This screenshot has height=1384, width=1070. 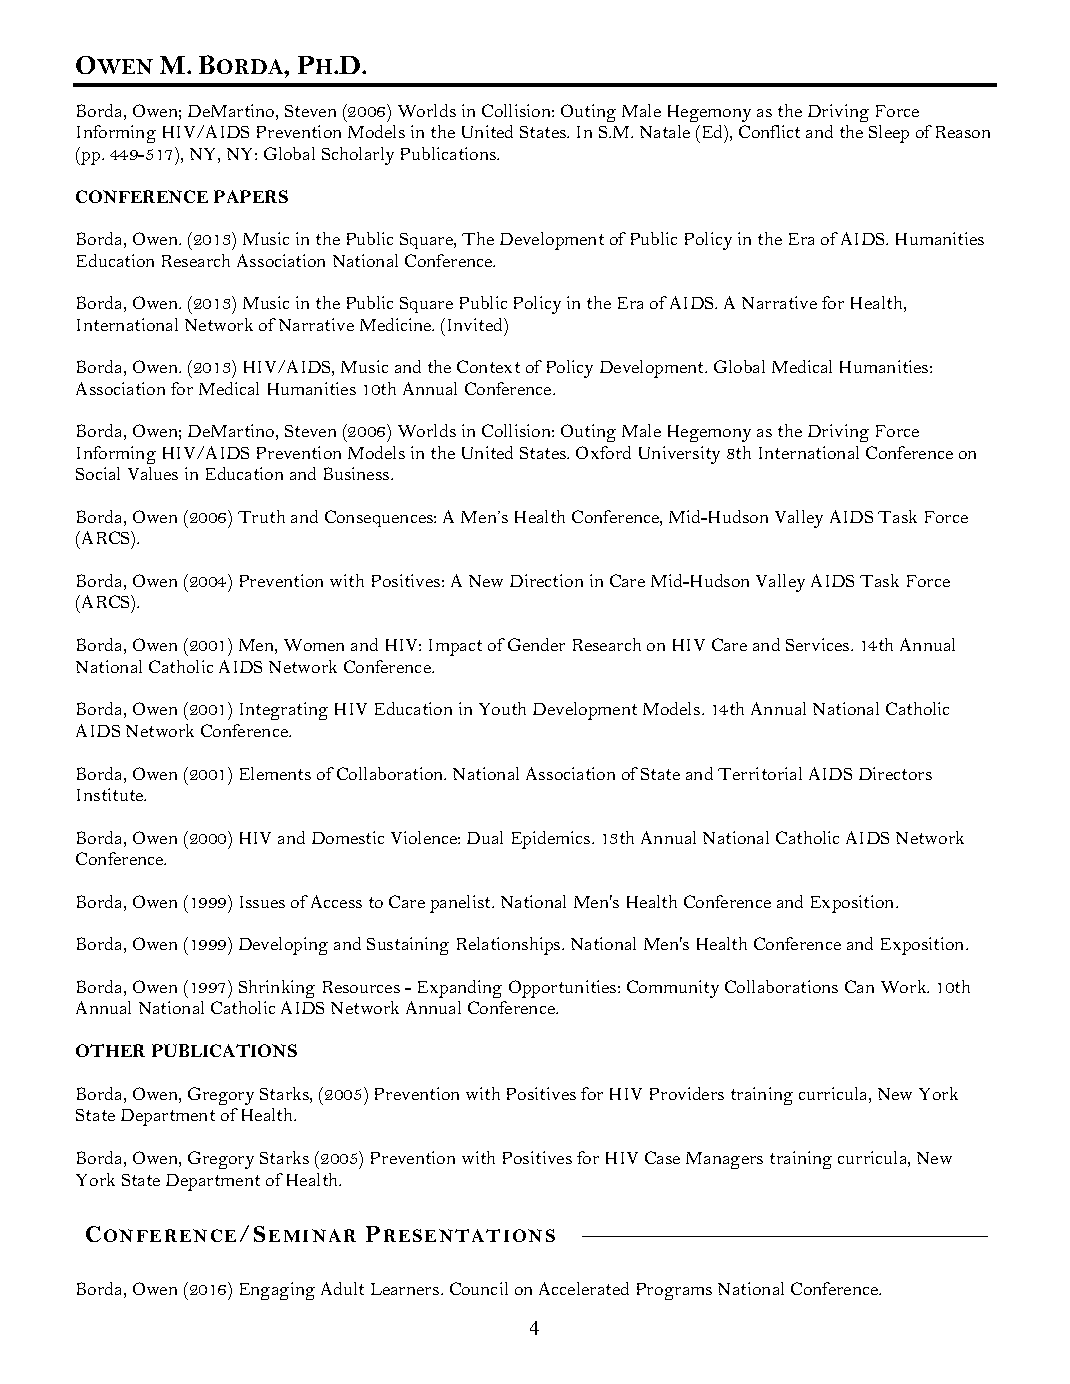 What do you see at coordinates (479, 1288) in the screenshot?
I see `Council` at bounding box center [479, 1288].
